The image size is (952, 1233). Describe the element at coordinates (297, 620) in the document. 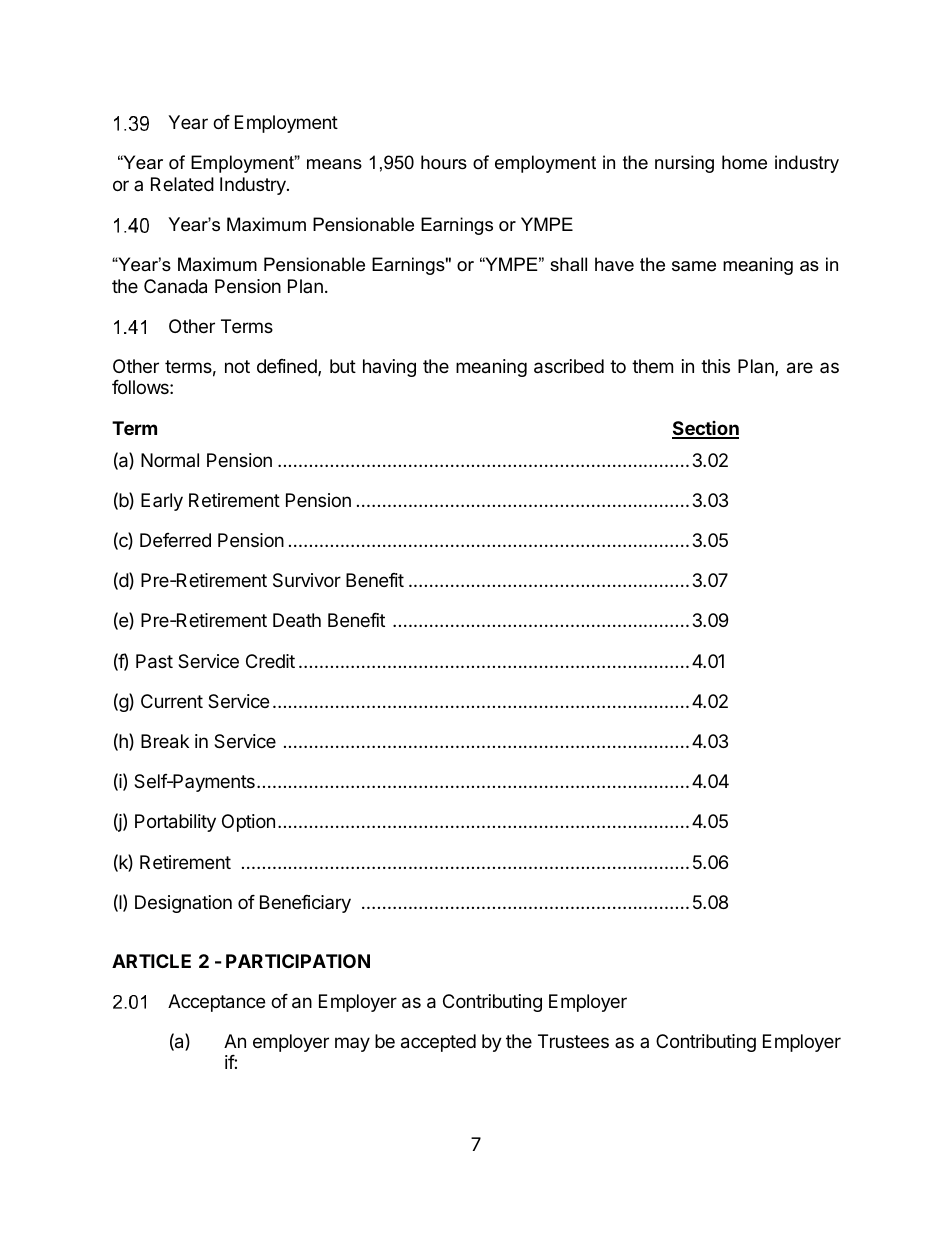

I see `Death` at that location.
